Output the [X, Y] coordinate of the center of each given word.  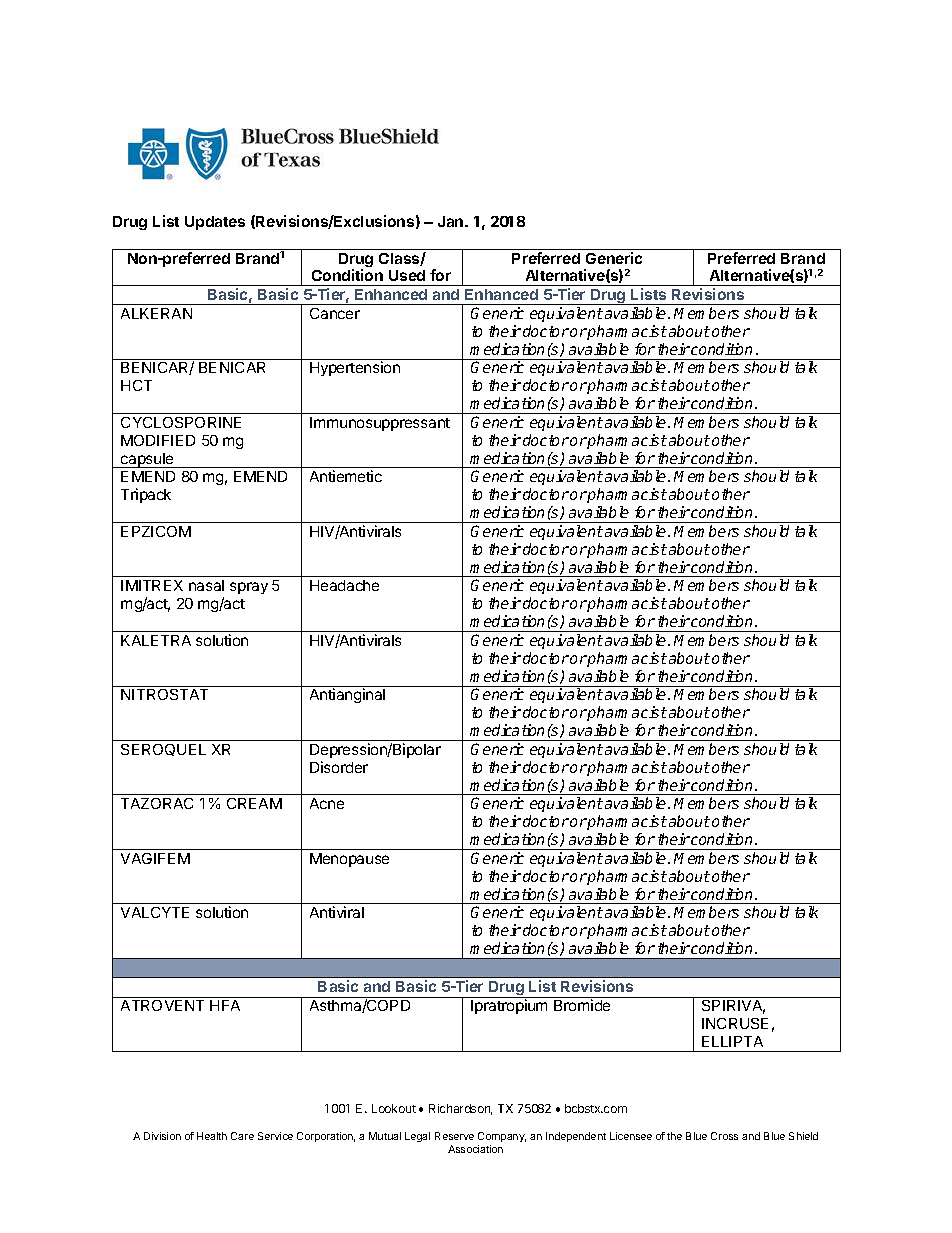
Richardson [460, 1109]
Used [407, 275]
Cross [724, 1136]
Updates [215, 223]
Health [212, 1136]
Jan [452, 221]
